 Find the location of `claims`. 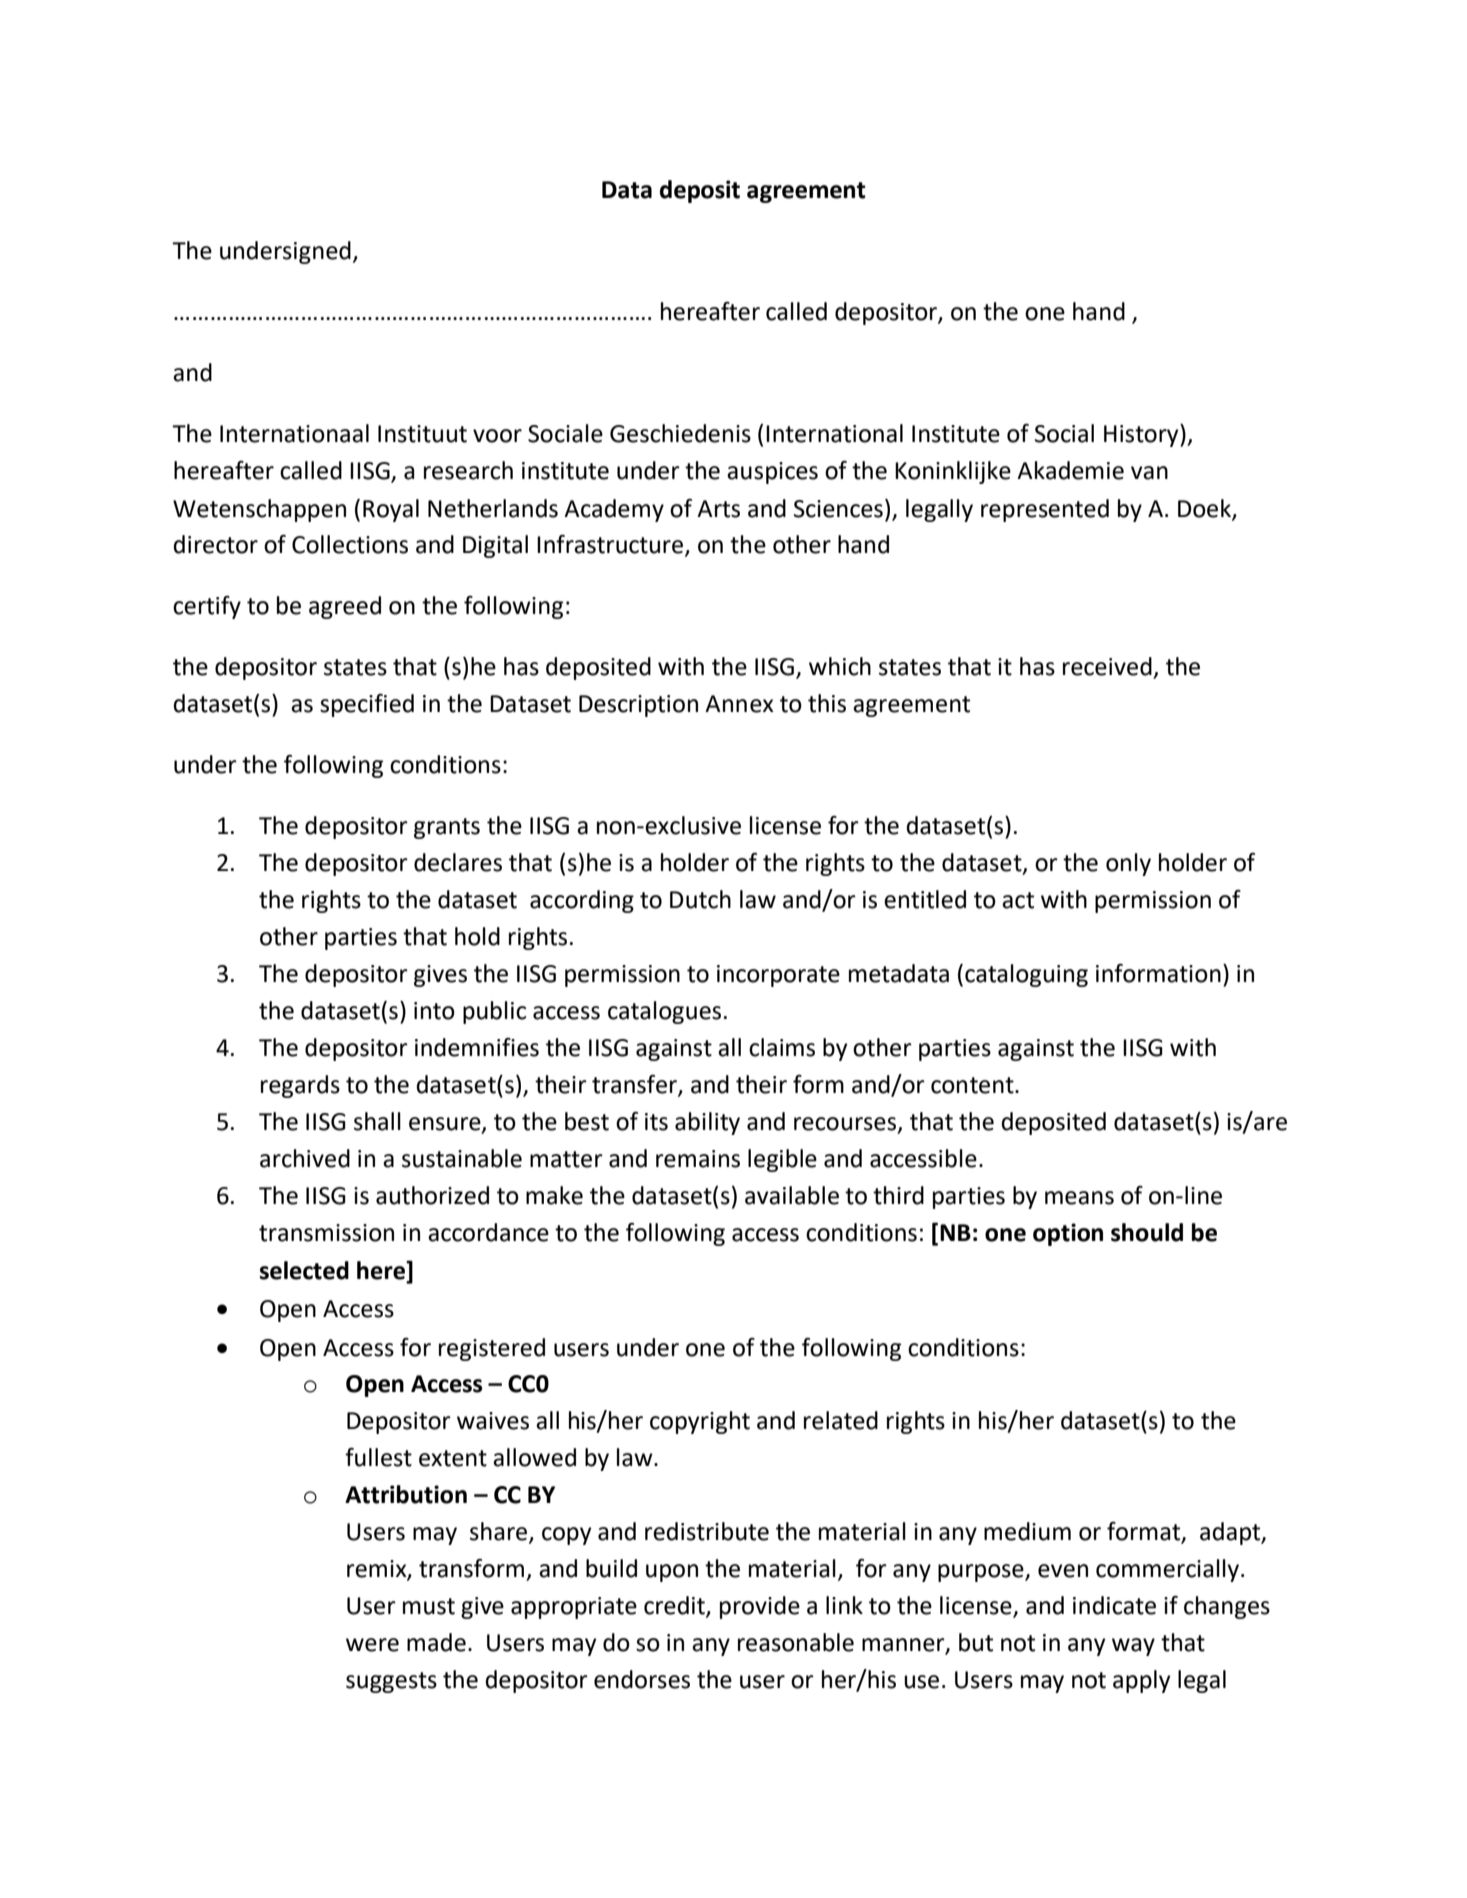

claims is located at coordinates (782, 1047).
